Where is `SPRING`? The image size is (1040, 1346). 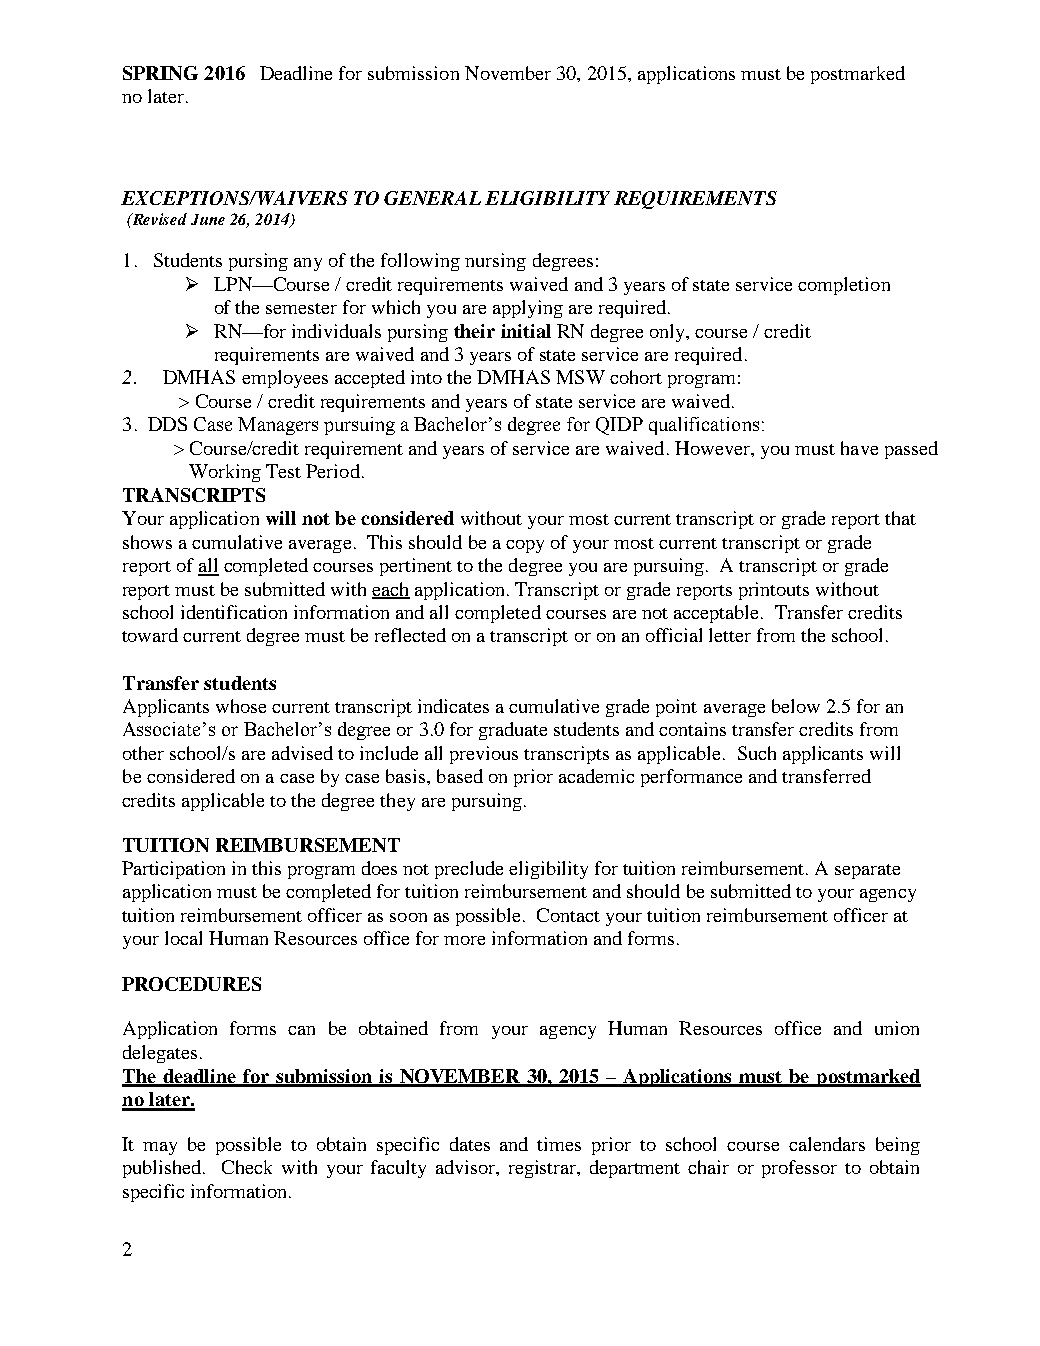 SPRING is located at coordinates (160, 73).
